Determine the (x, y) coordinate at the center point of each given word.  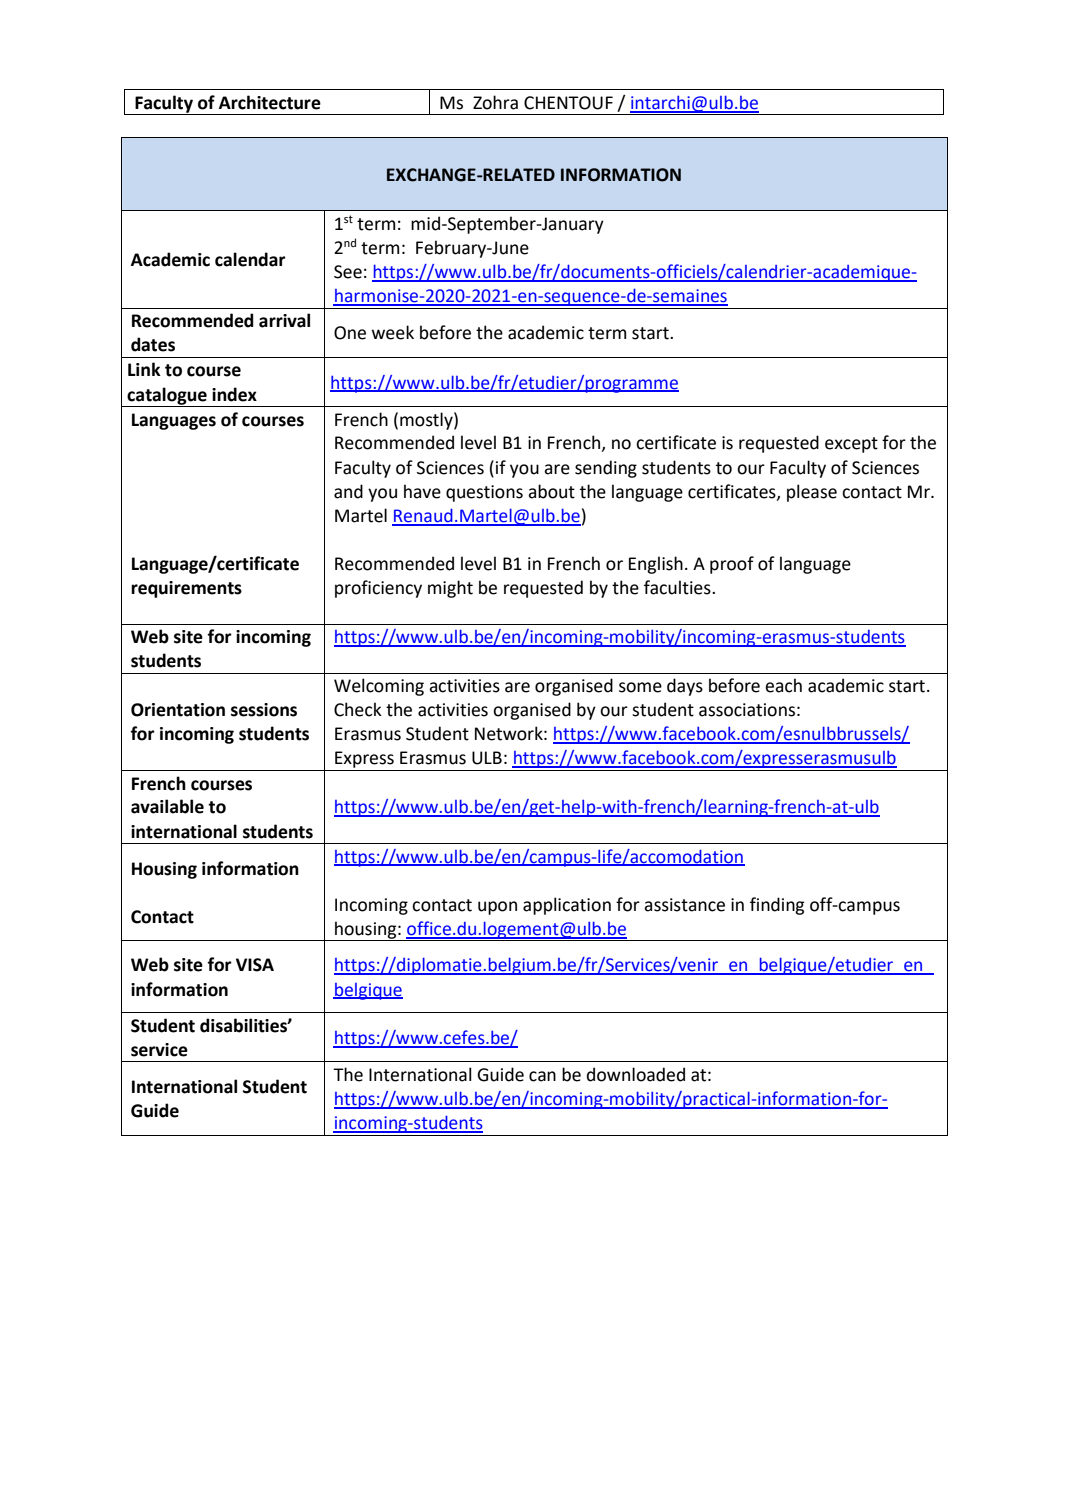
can (542, 1076)
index (234, 394)
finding (777, 906)
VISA (255, 965)
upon (497, 908)
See (348, 272)
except (851, 445)
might (450, 589)
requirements (186, 589)
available (167, 806)
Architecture (270, 102)
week (393, 332)
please (812, 493)
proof (732, 565)
